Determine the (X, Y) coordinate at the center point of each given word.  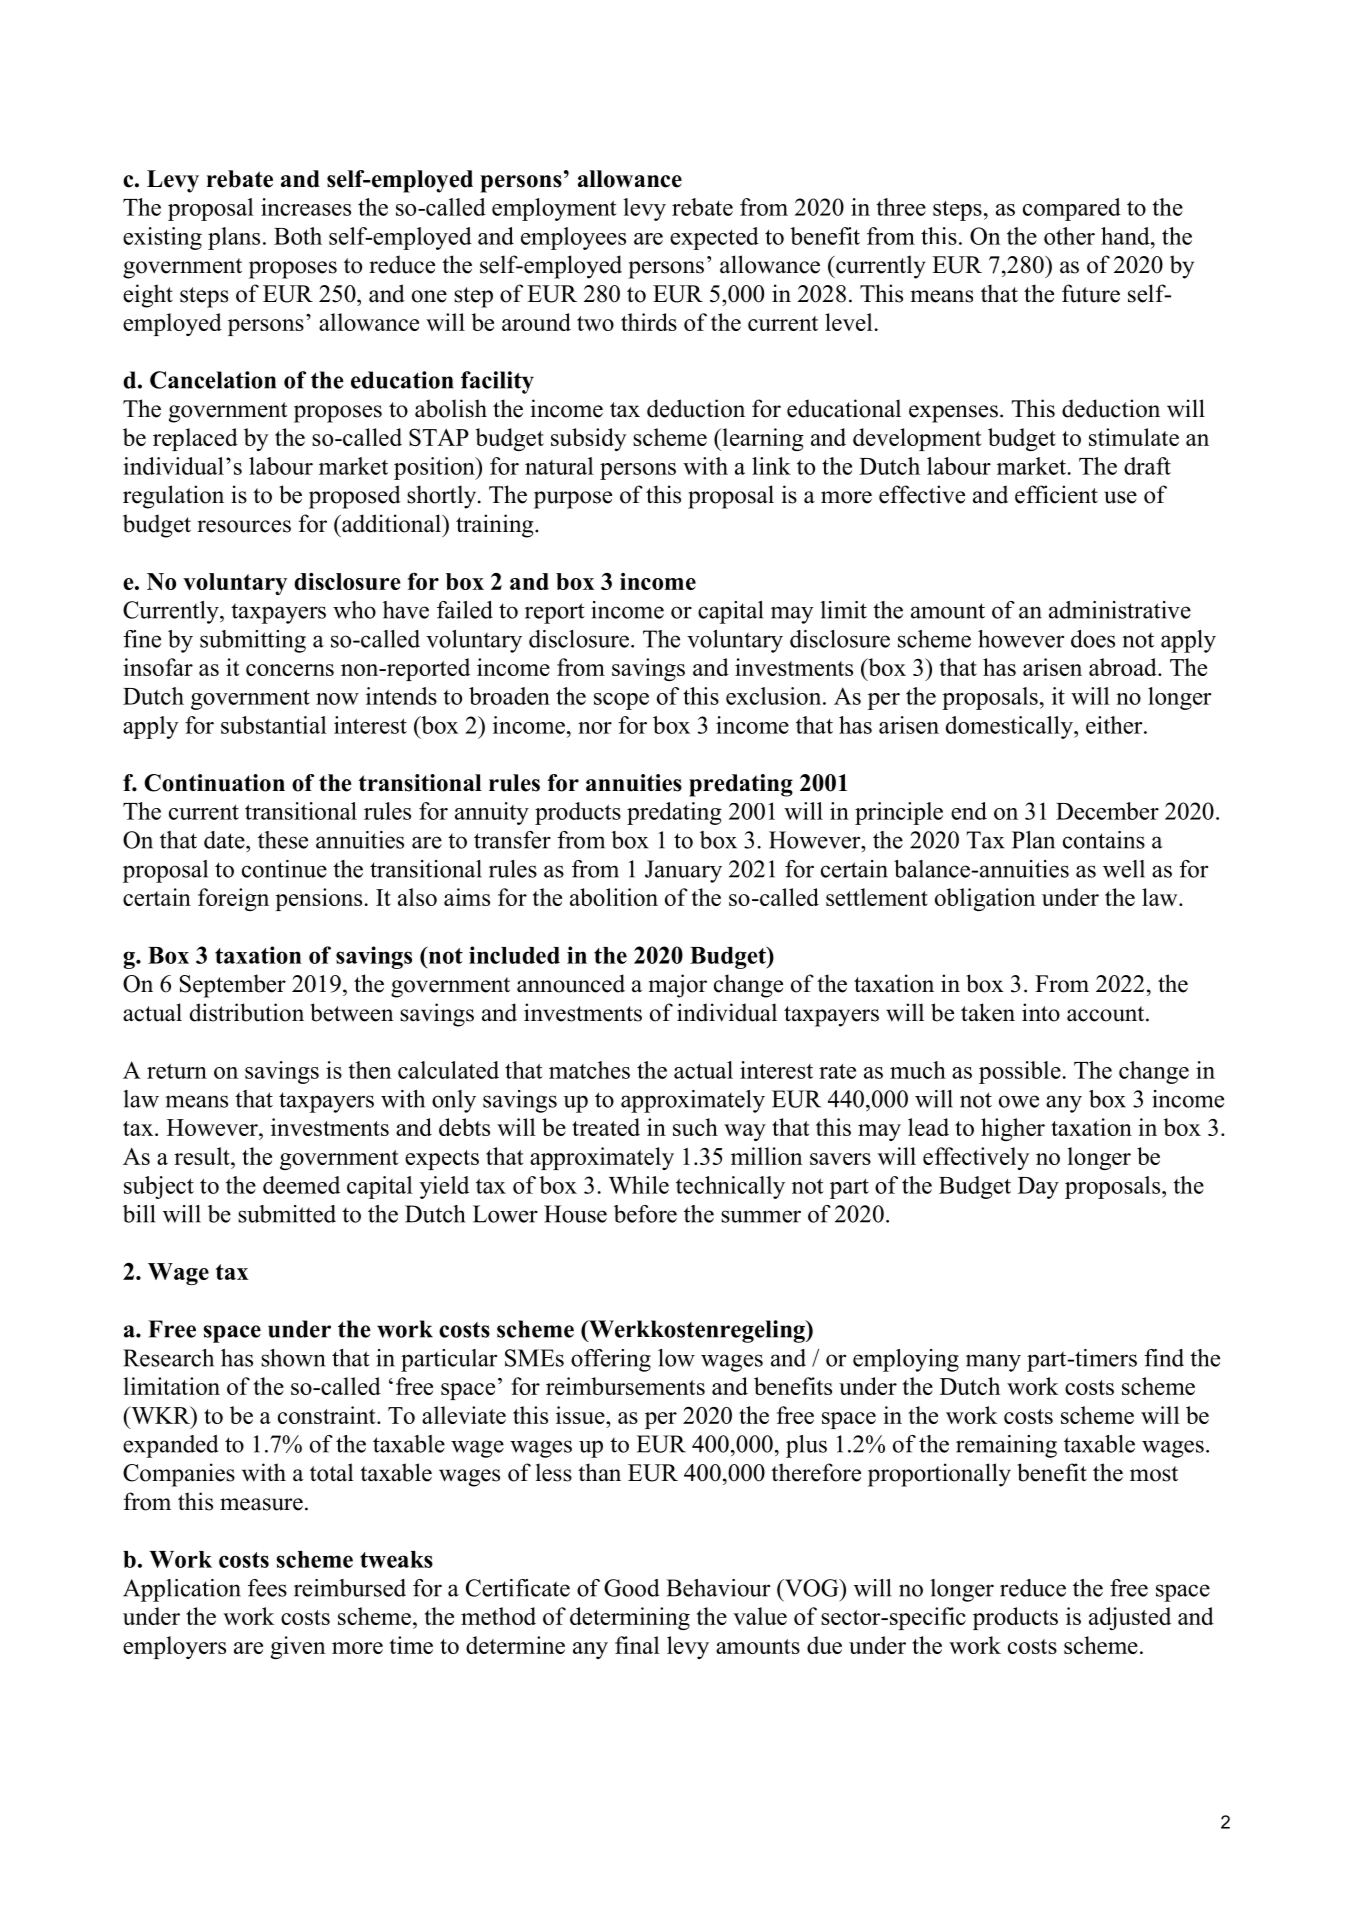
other (1069, 236)
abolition (614, 897)
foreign (233, 899)
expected (714, 238)
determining (630, 1618)
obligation (985, 899)
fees (267, 1588)
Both (298, 236)
